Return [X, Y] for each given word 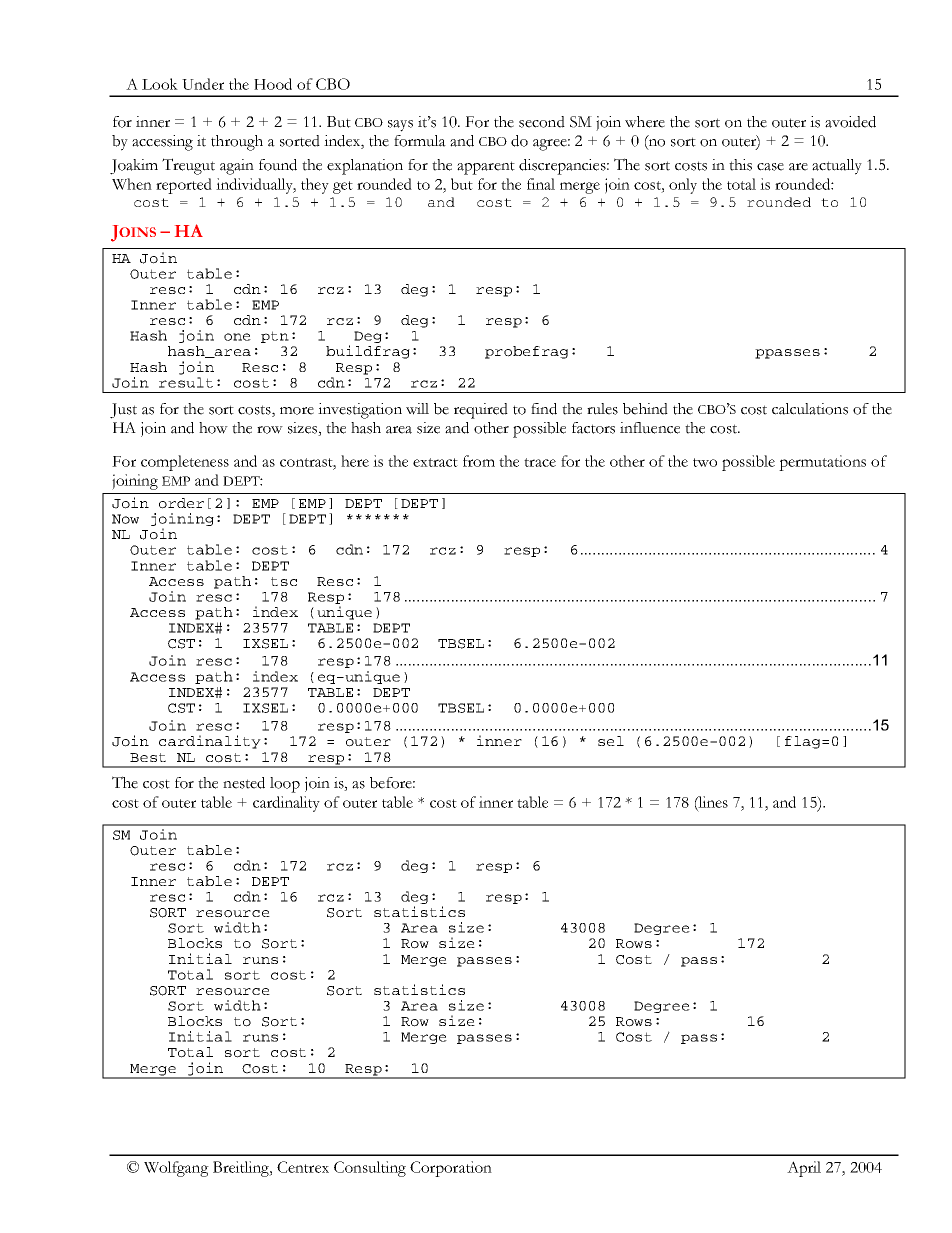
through [237, 143]
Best [148, 757]
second [542, 122]
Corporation [451, 1169]
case [770, 167]
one [237, 337]
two [705, 462]
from [479, 461]
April [804, 1169]
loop [285, 785]
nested [244, 783]
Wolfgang [176, 1169]
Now [125, 519]
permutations [822, 463]
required [481, 411]
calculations [810, 409]
